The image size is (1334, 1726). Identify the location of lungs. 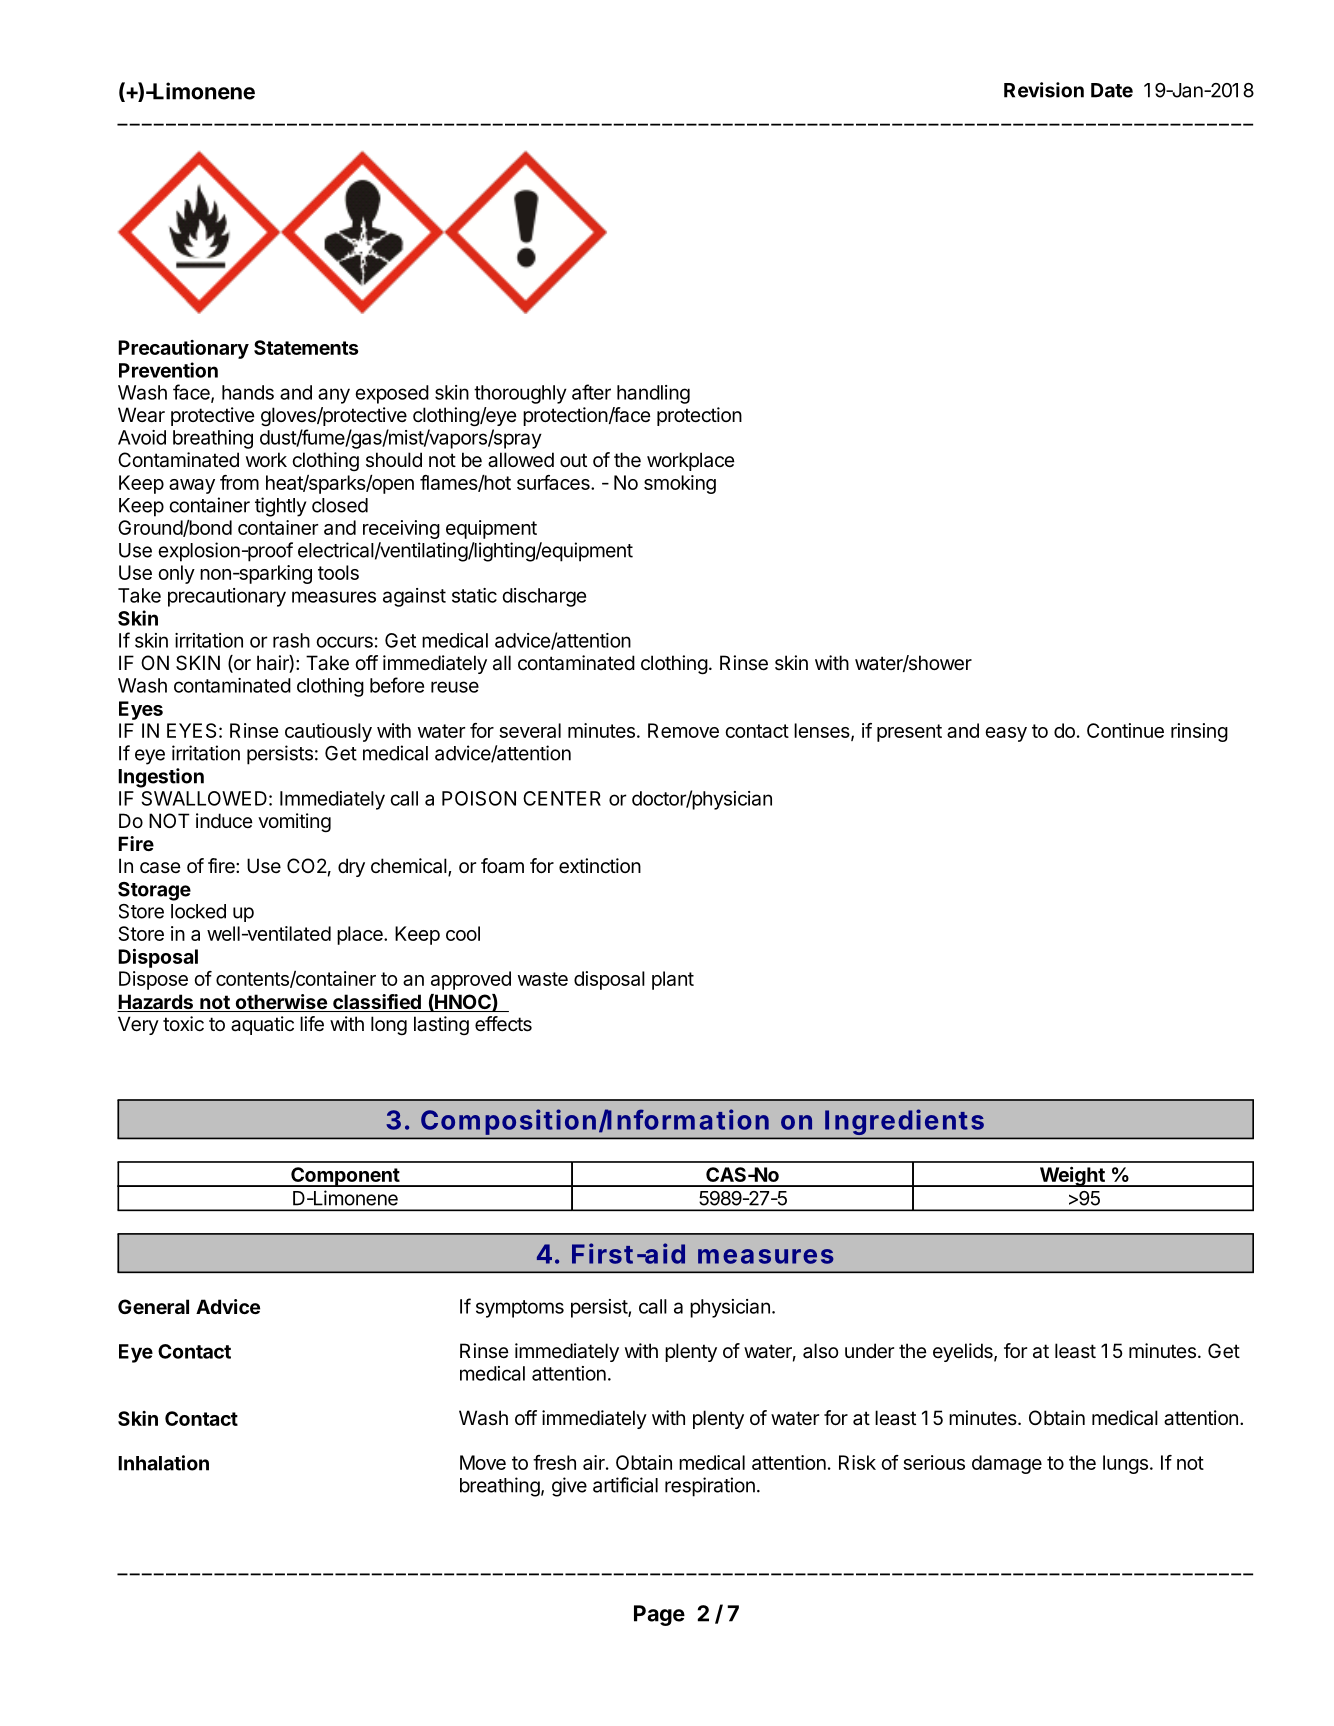
(1125, 1464).
